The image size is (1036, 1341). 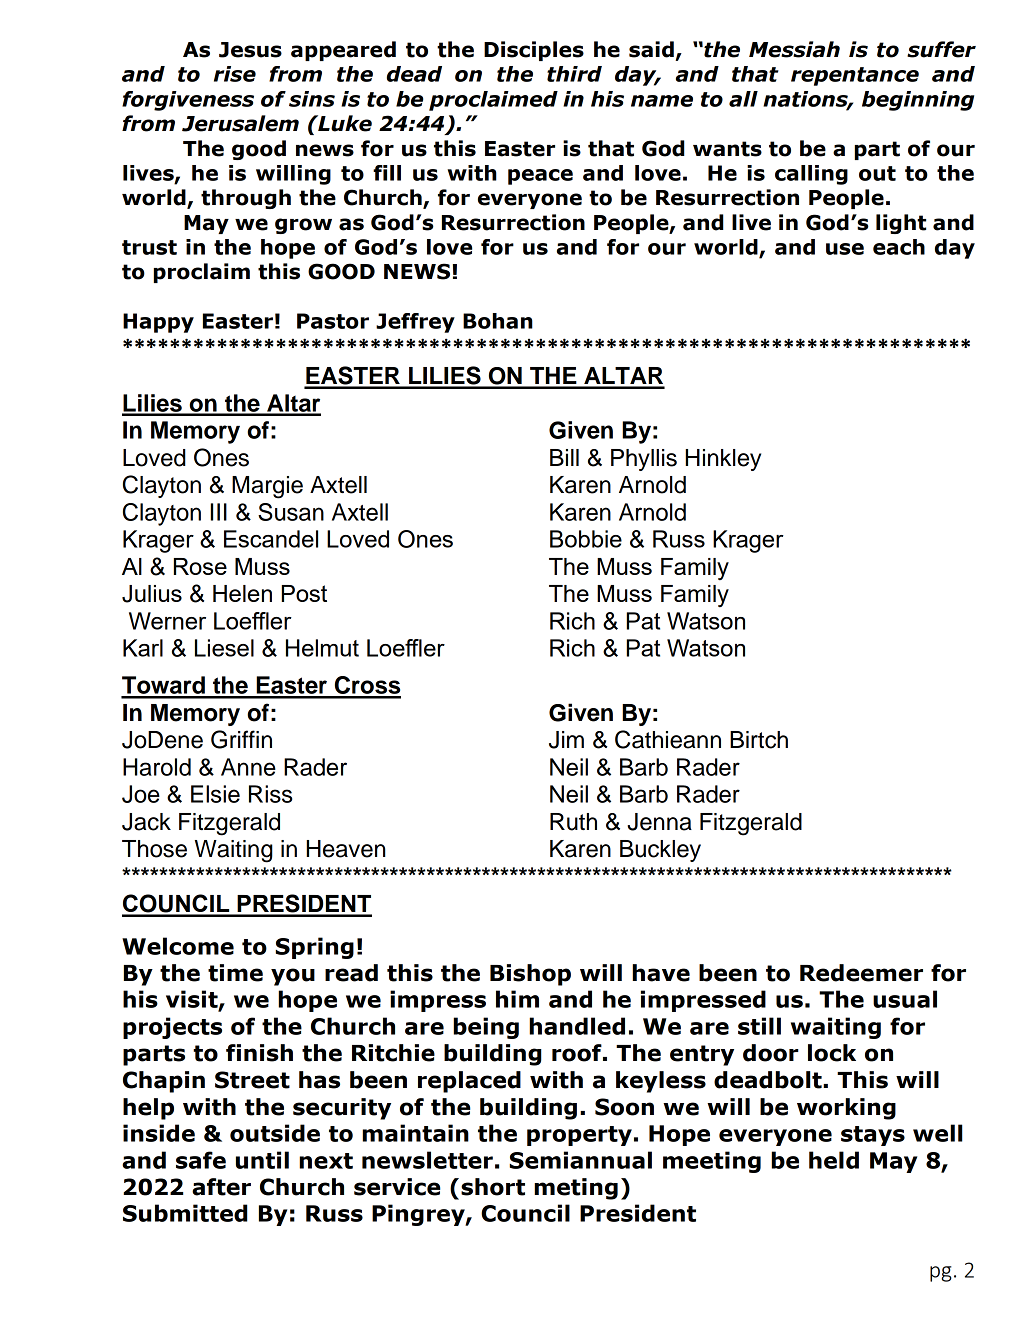 What do you see at coordinates (855, 76) in the screenshot?
I see `repentance` at bounding box center [855, 76].
